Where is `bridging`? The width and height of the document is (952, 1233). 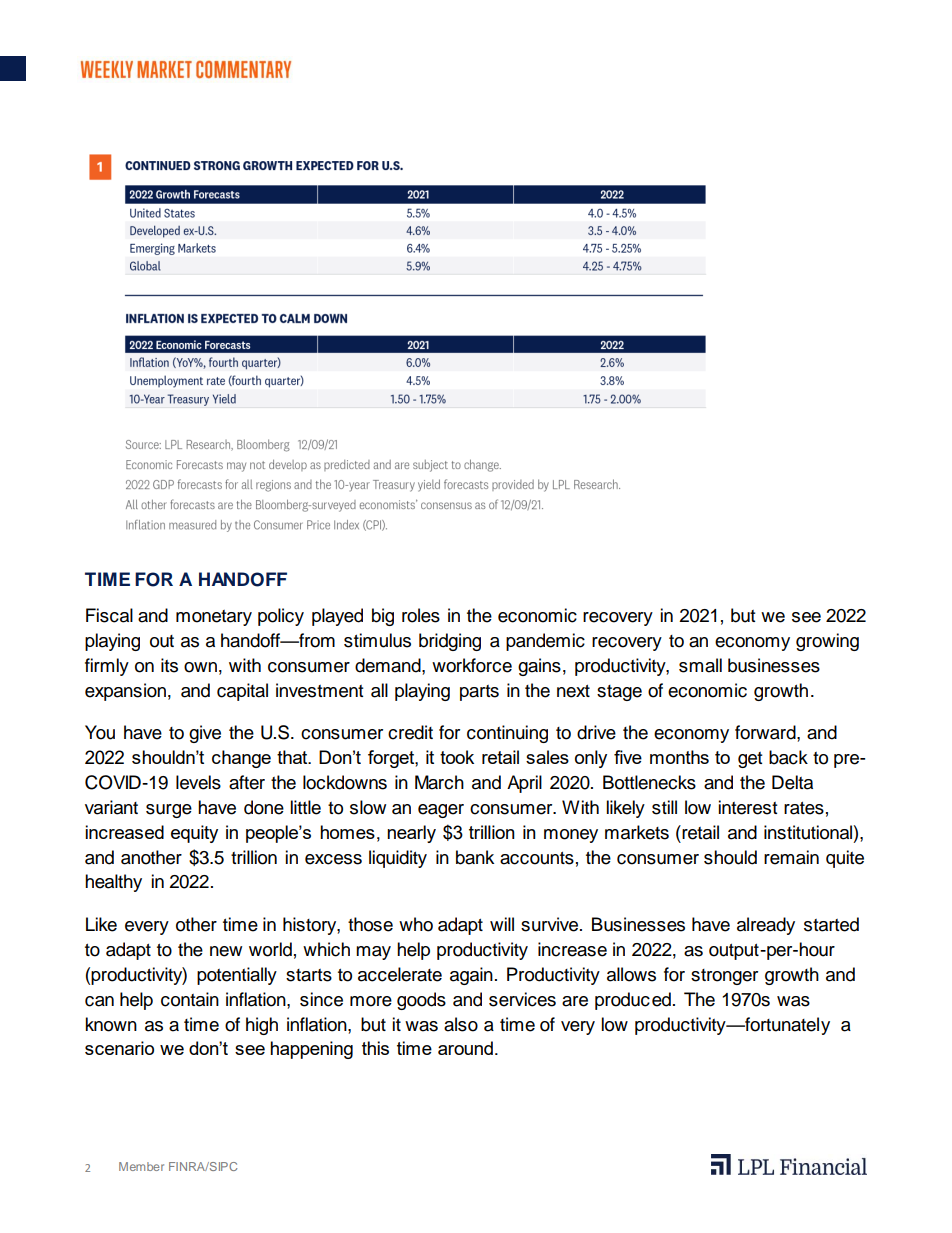 bridging is located at coordinates (450, 642).
